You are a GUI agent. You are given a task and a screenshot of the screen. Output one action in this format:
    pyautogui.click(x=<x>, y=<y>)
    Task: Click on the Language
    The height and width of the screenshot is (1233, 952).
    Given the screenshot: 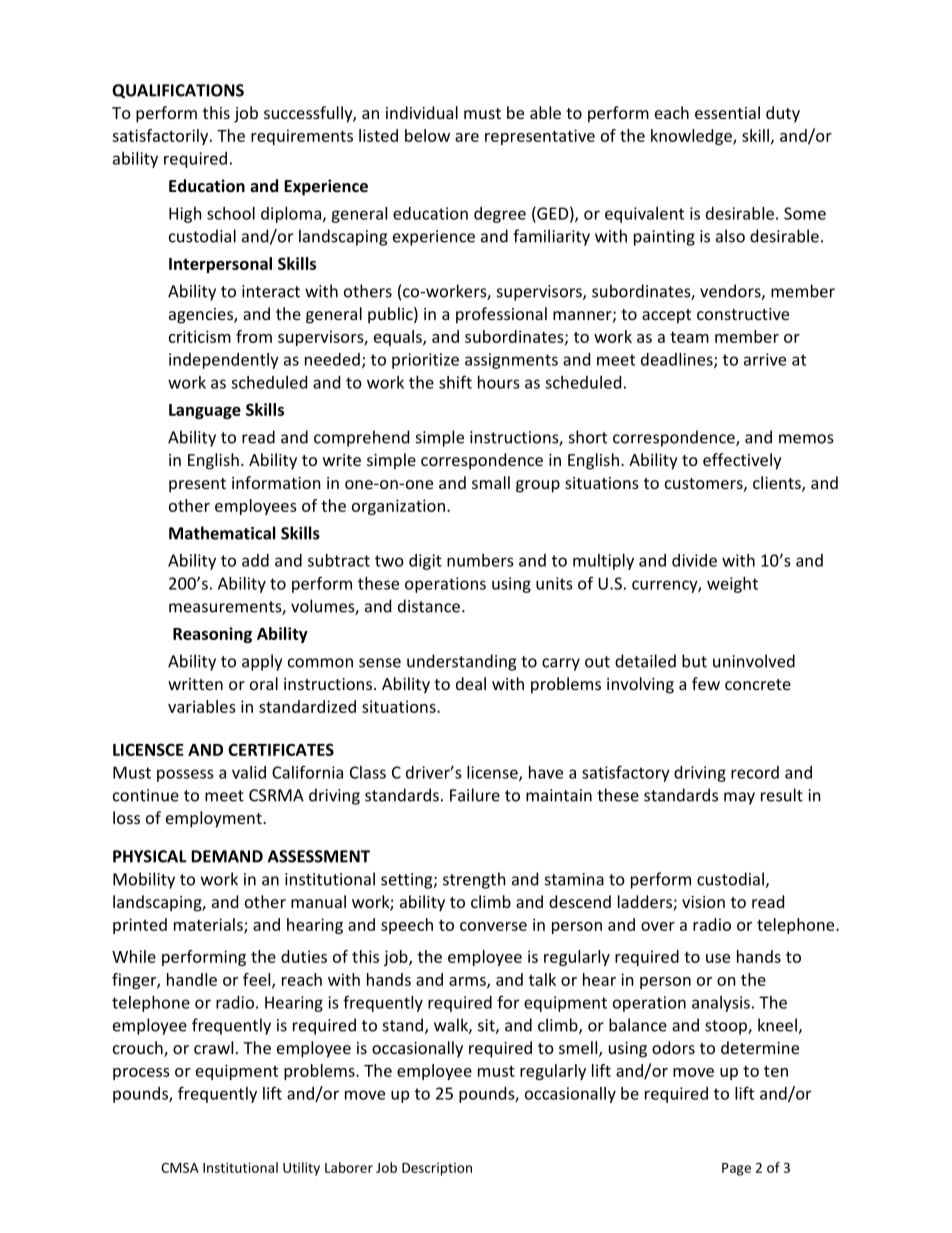 What is the action you would take?
    pyautogui.click(x=205, y=411)
